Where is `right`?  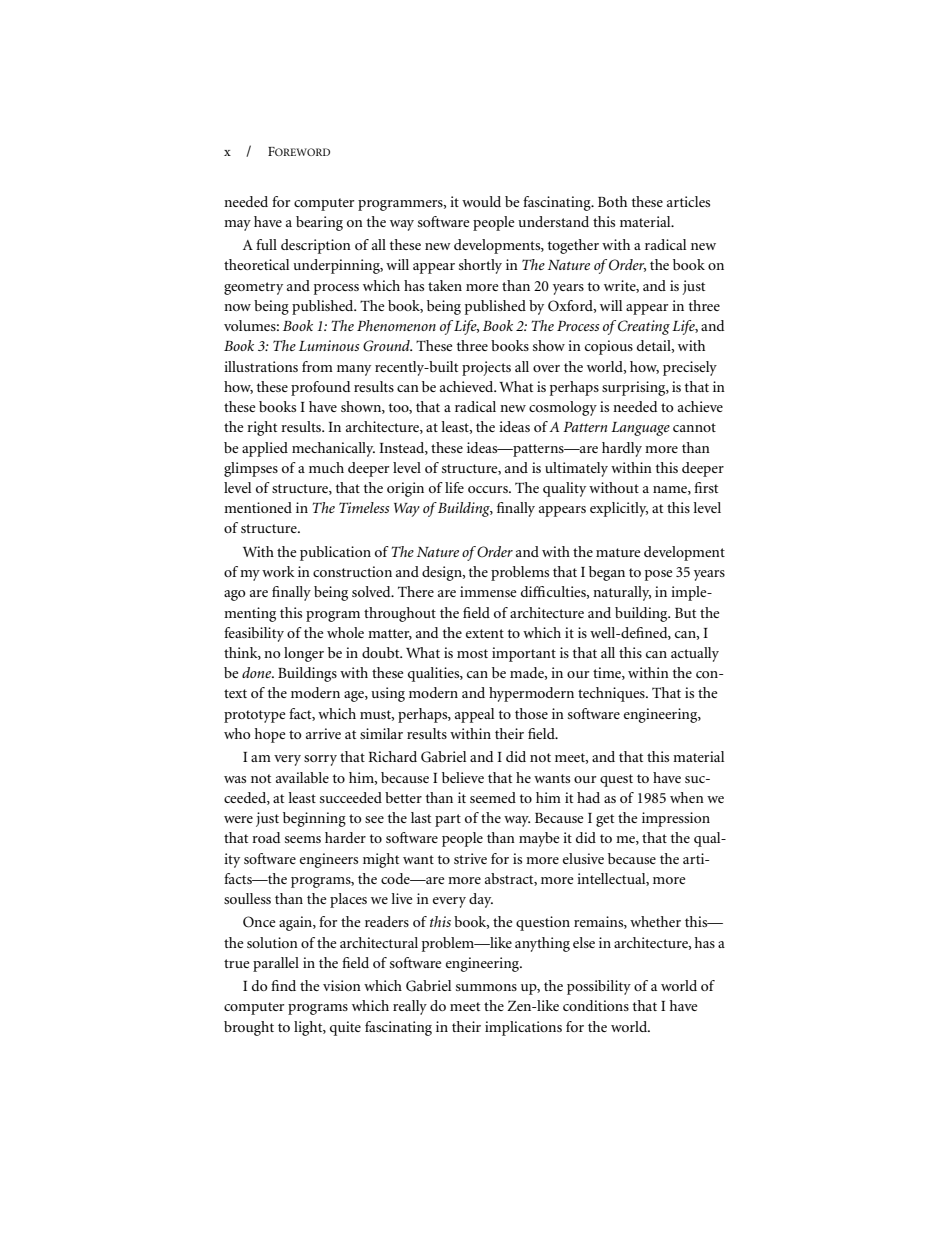
right is located at coordinates (262, 428).
